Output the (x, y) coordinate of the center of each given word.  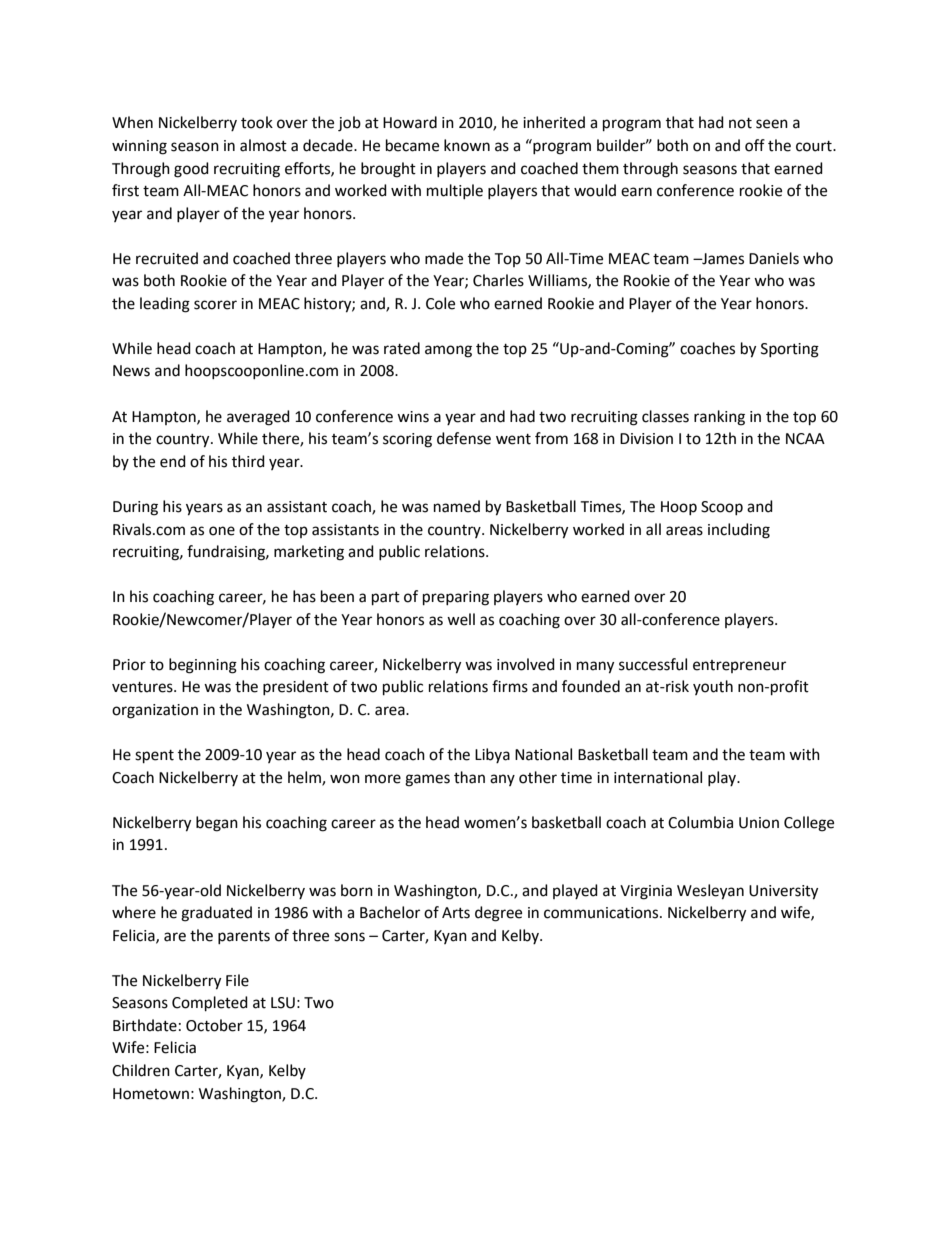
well (461, 619)
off (755, 145)
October (214, 1025)
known (467, 145)
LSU (283, 1003)
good (191, 170)
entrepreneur (739, 666)
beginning (203, 666)
